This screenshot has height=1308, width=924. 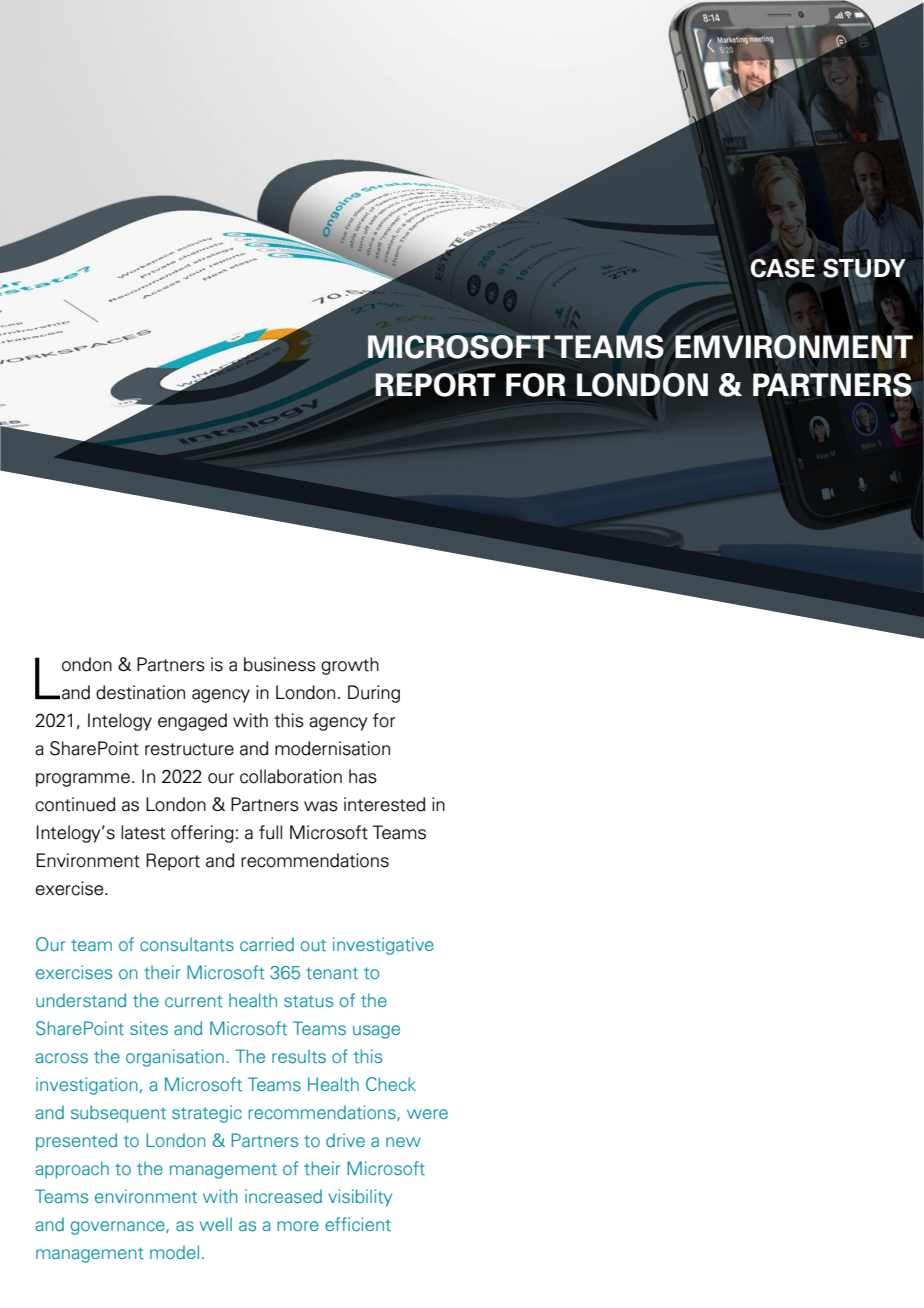 I want to click on destination, so click(x=140, y=692).
